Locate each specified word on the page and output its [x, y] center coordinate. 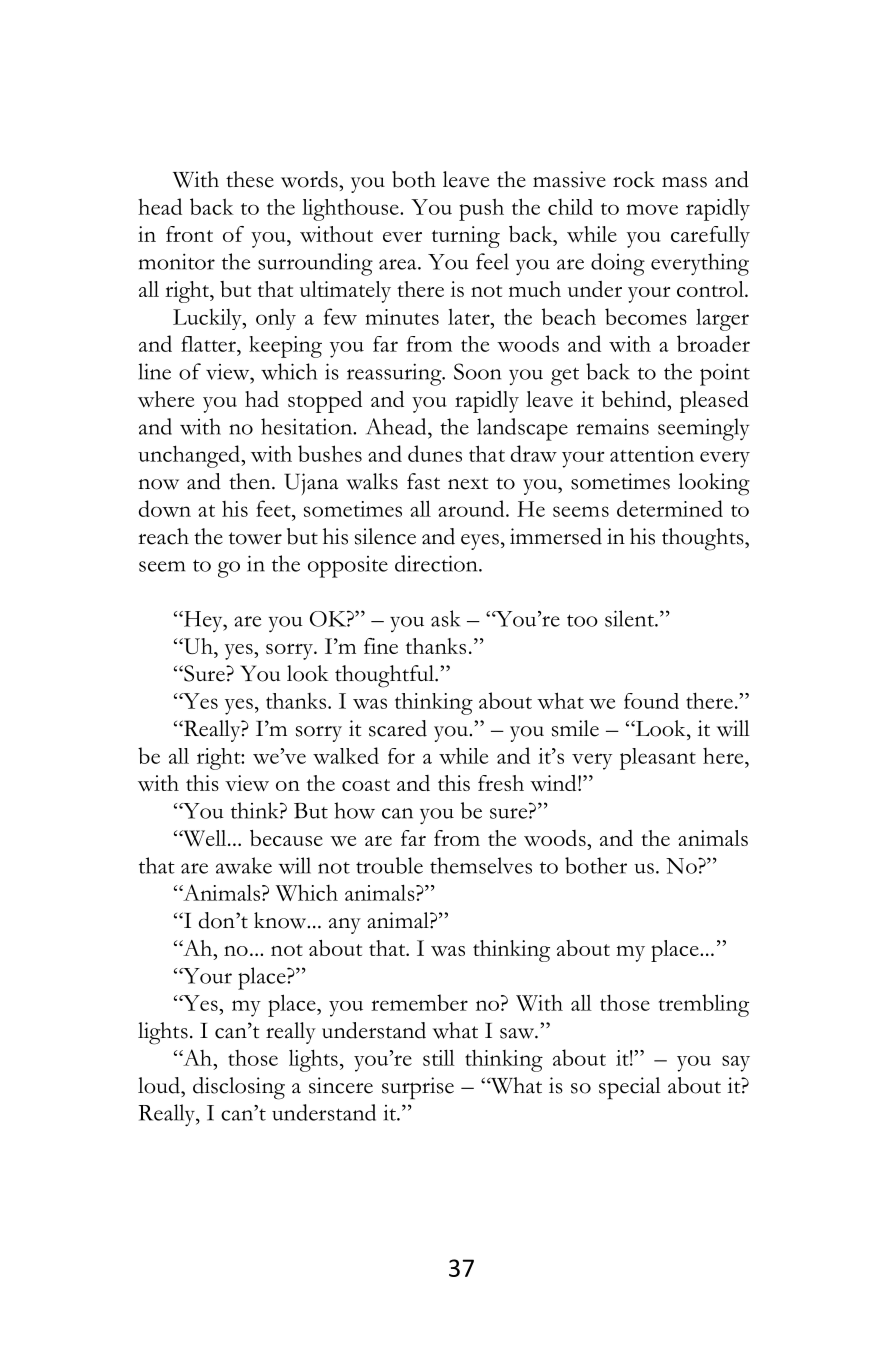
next [468, 483]
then [251, 481]
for [401, 756]
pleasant [658, 759]
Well [205, 838]
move [652, 209]
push [481, 209]
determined [670, 508]
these [250, 179]
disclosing [239, 1088]
